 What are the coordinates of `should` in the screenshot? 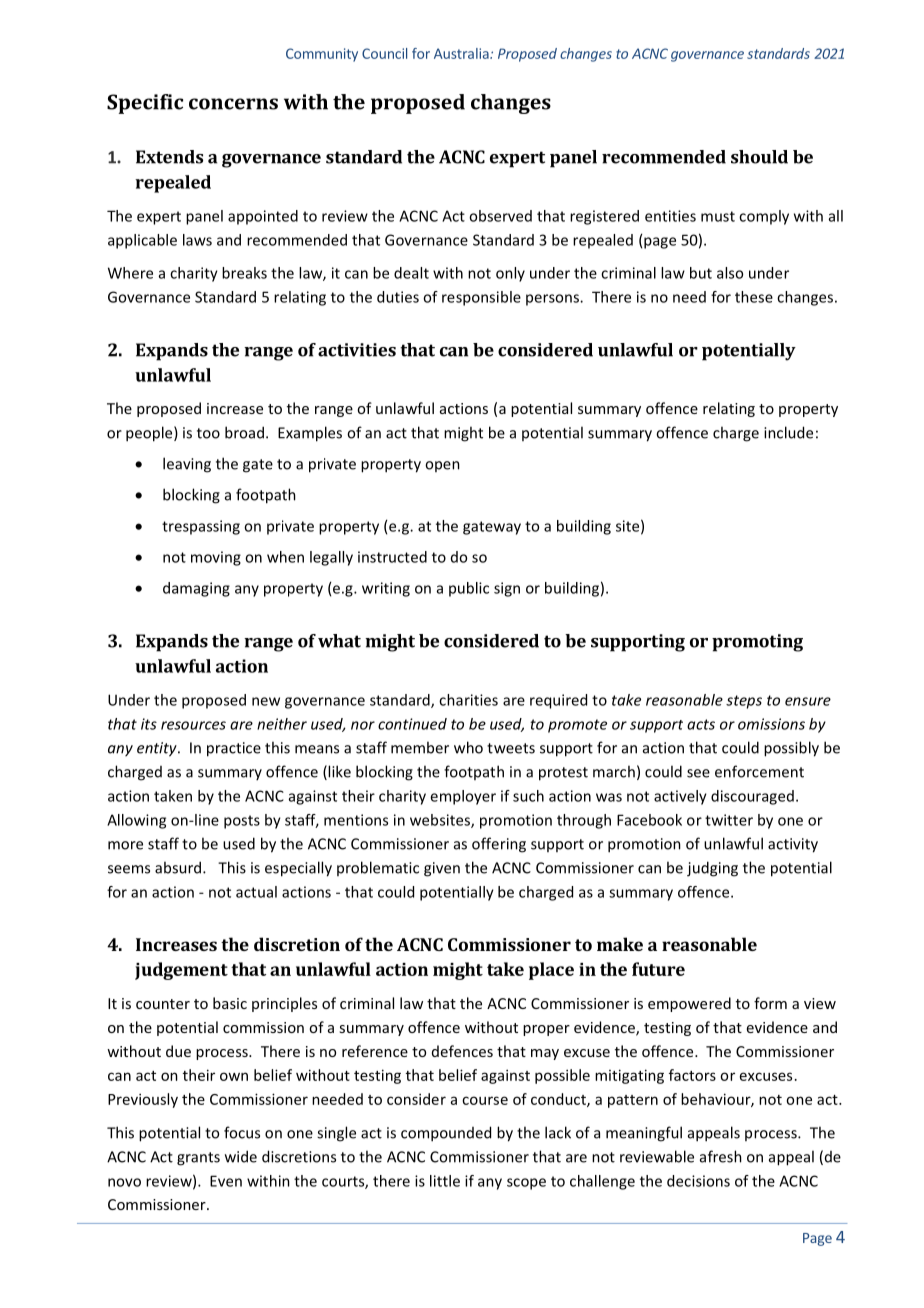 It's located at (759, 157).
